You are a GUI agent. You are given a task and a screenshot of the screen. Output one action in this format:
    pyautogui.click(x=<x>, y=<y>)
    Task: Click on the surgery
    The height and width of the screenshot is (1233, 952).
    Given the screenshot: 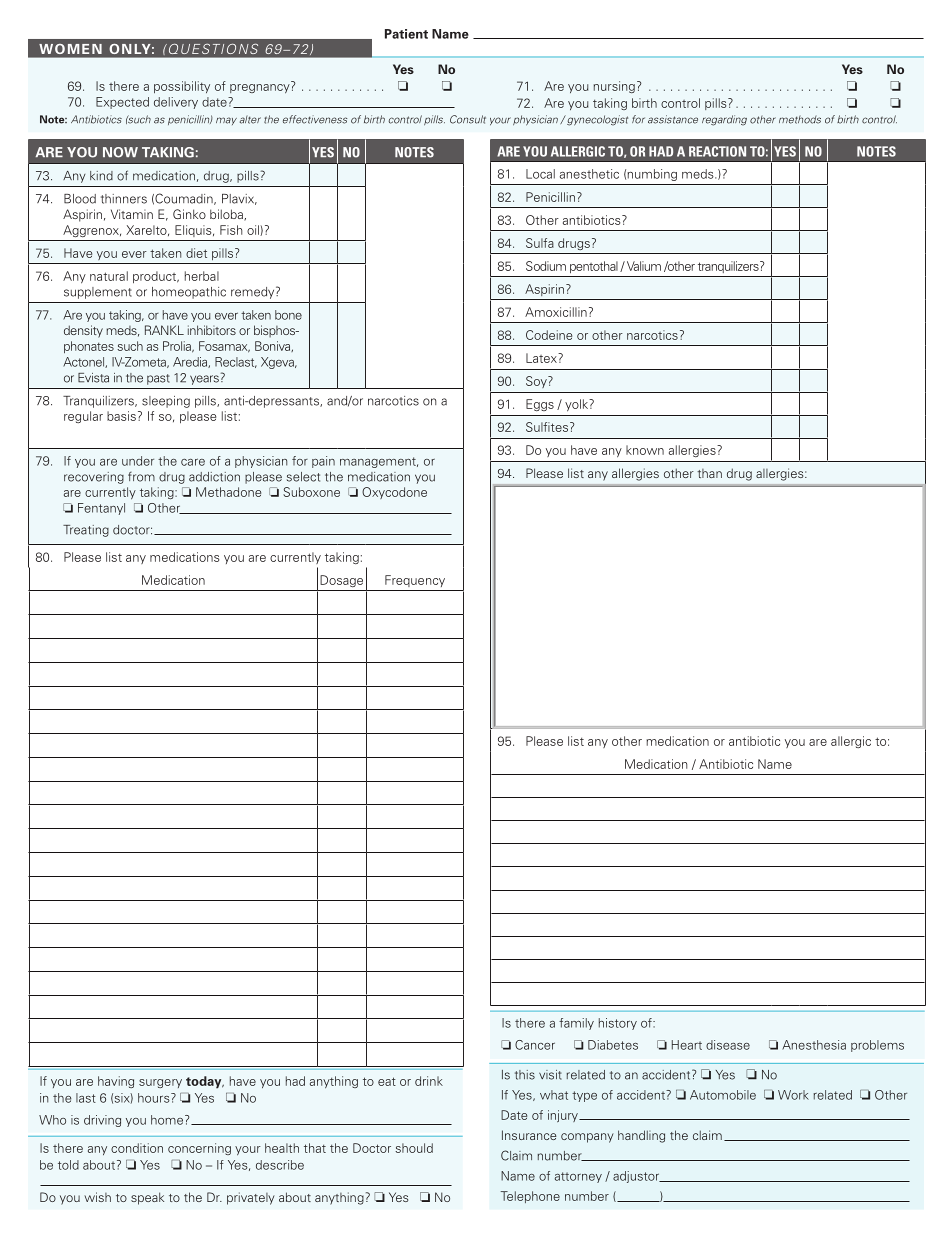 What is the action you would take?
    pyautogui.click(x=160, y=1083)
